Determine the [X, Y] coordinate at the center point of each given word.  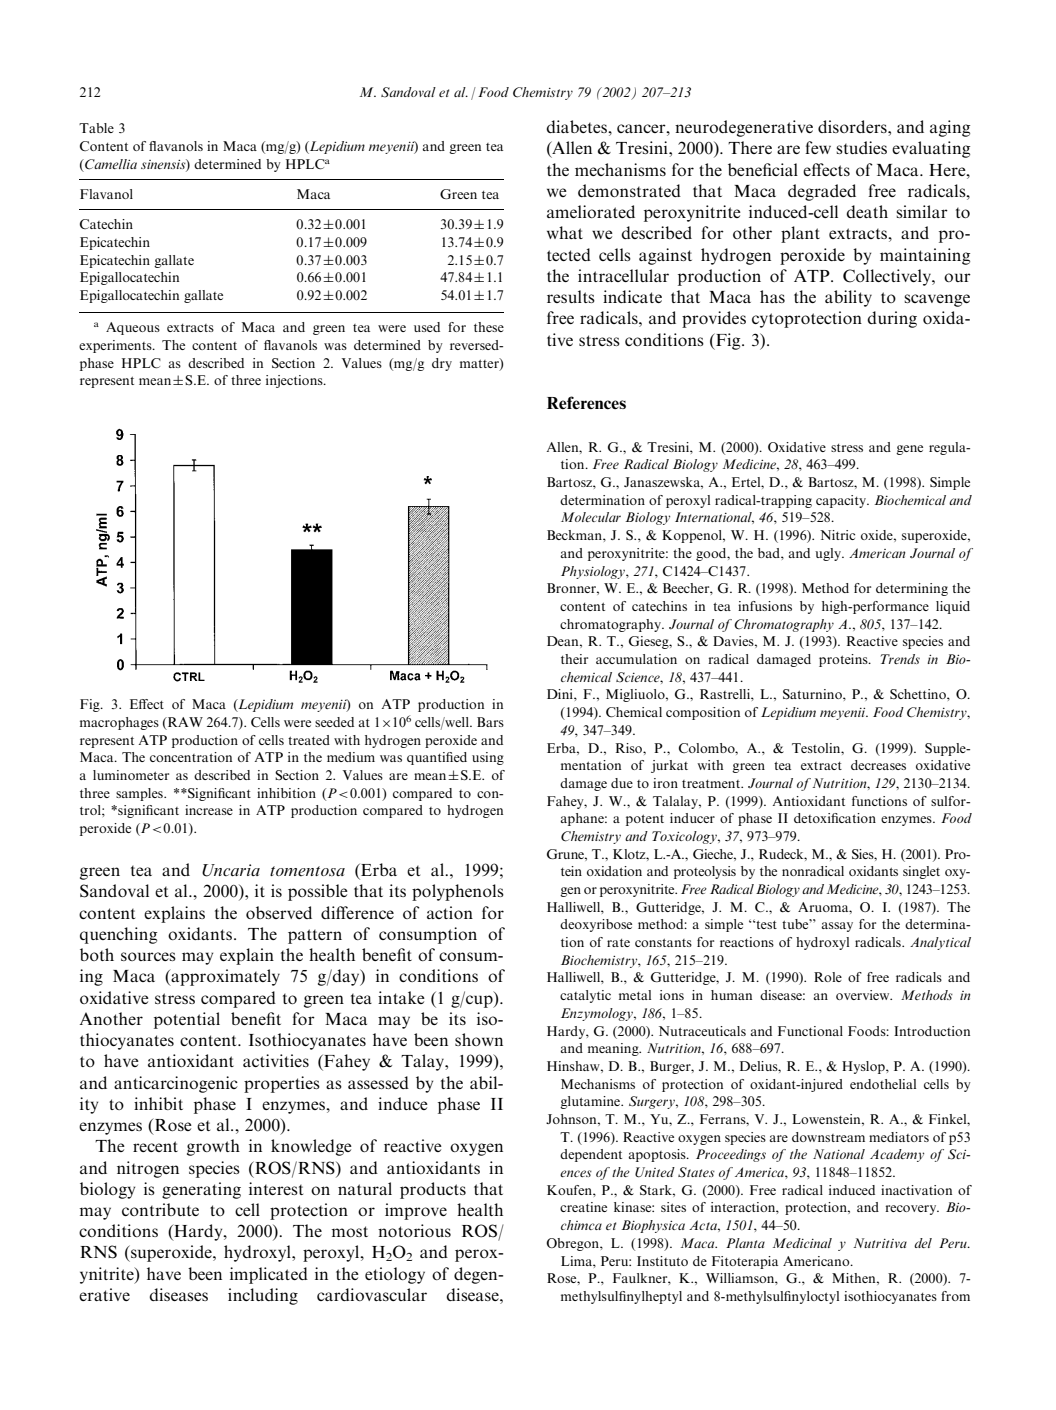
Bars [490, 722]
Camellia [110, 164]
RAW [184, 723]
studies [861, 147]
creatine [583, 1207]
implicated [269, 1275]
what [565, 232]
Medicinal [802, 1243]
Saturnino [813, 694]
